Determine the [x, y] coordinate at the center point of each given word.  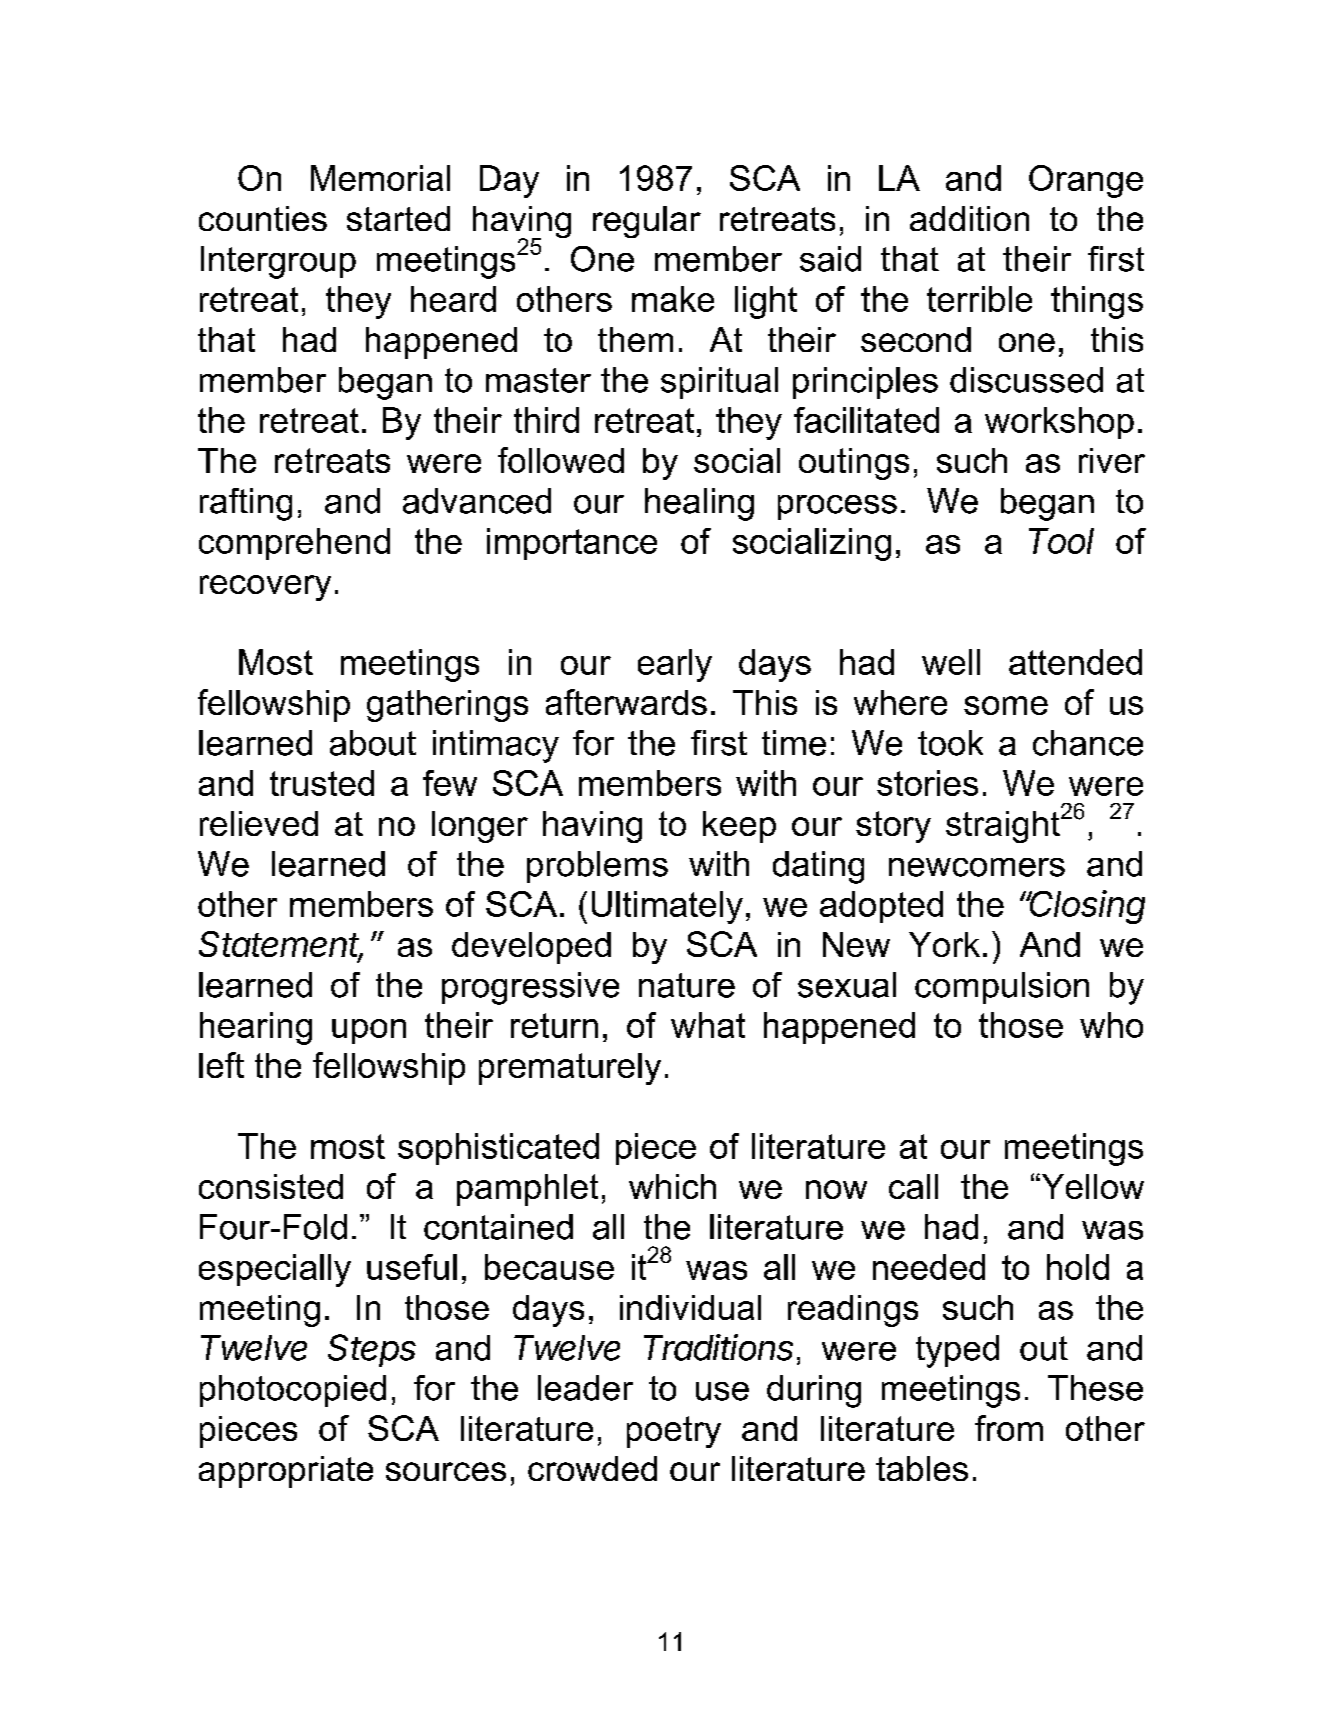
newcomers [977, 867]
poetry [674, 1432]
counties [263, 218]
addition [969, 218]
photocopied [293, 1391]
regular [647, 222]
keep [739, 827]
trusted [322, 783]
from [1009, 1428]
